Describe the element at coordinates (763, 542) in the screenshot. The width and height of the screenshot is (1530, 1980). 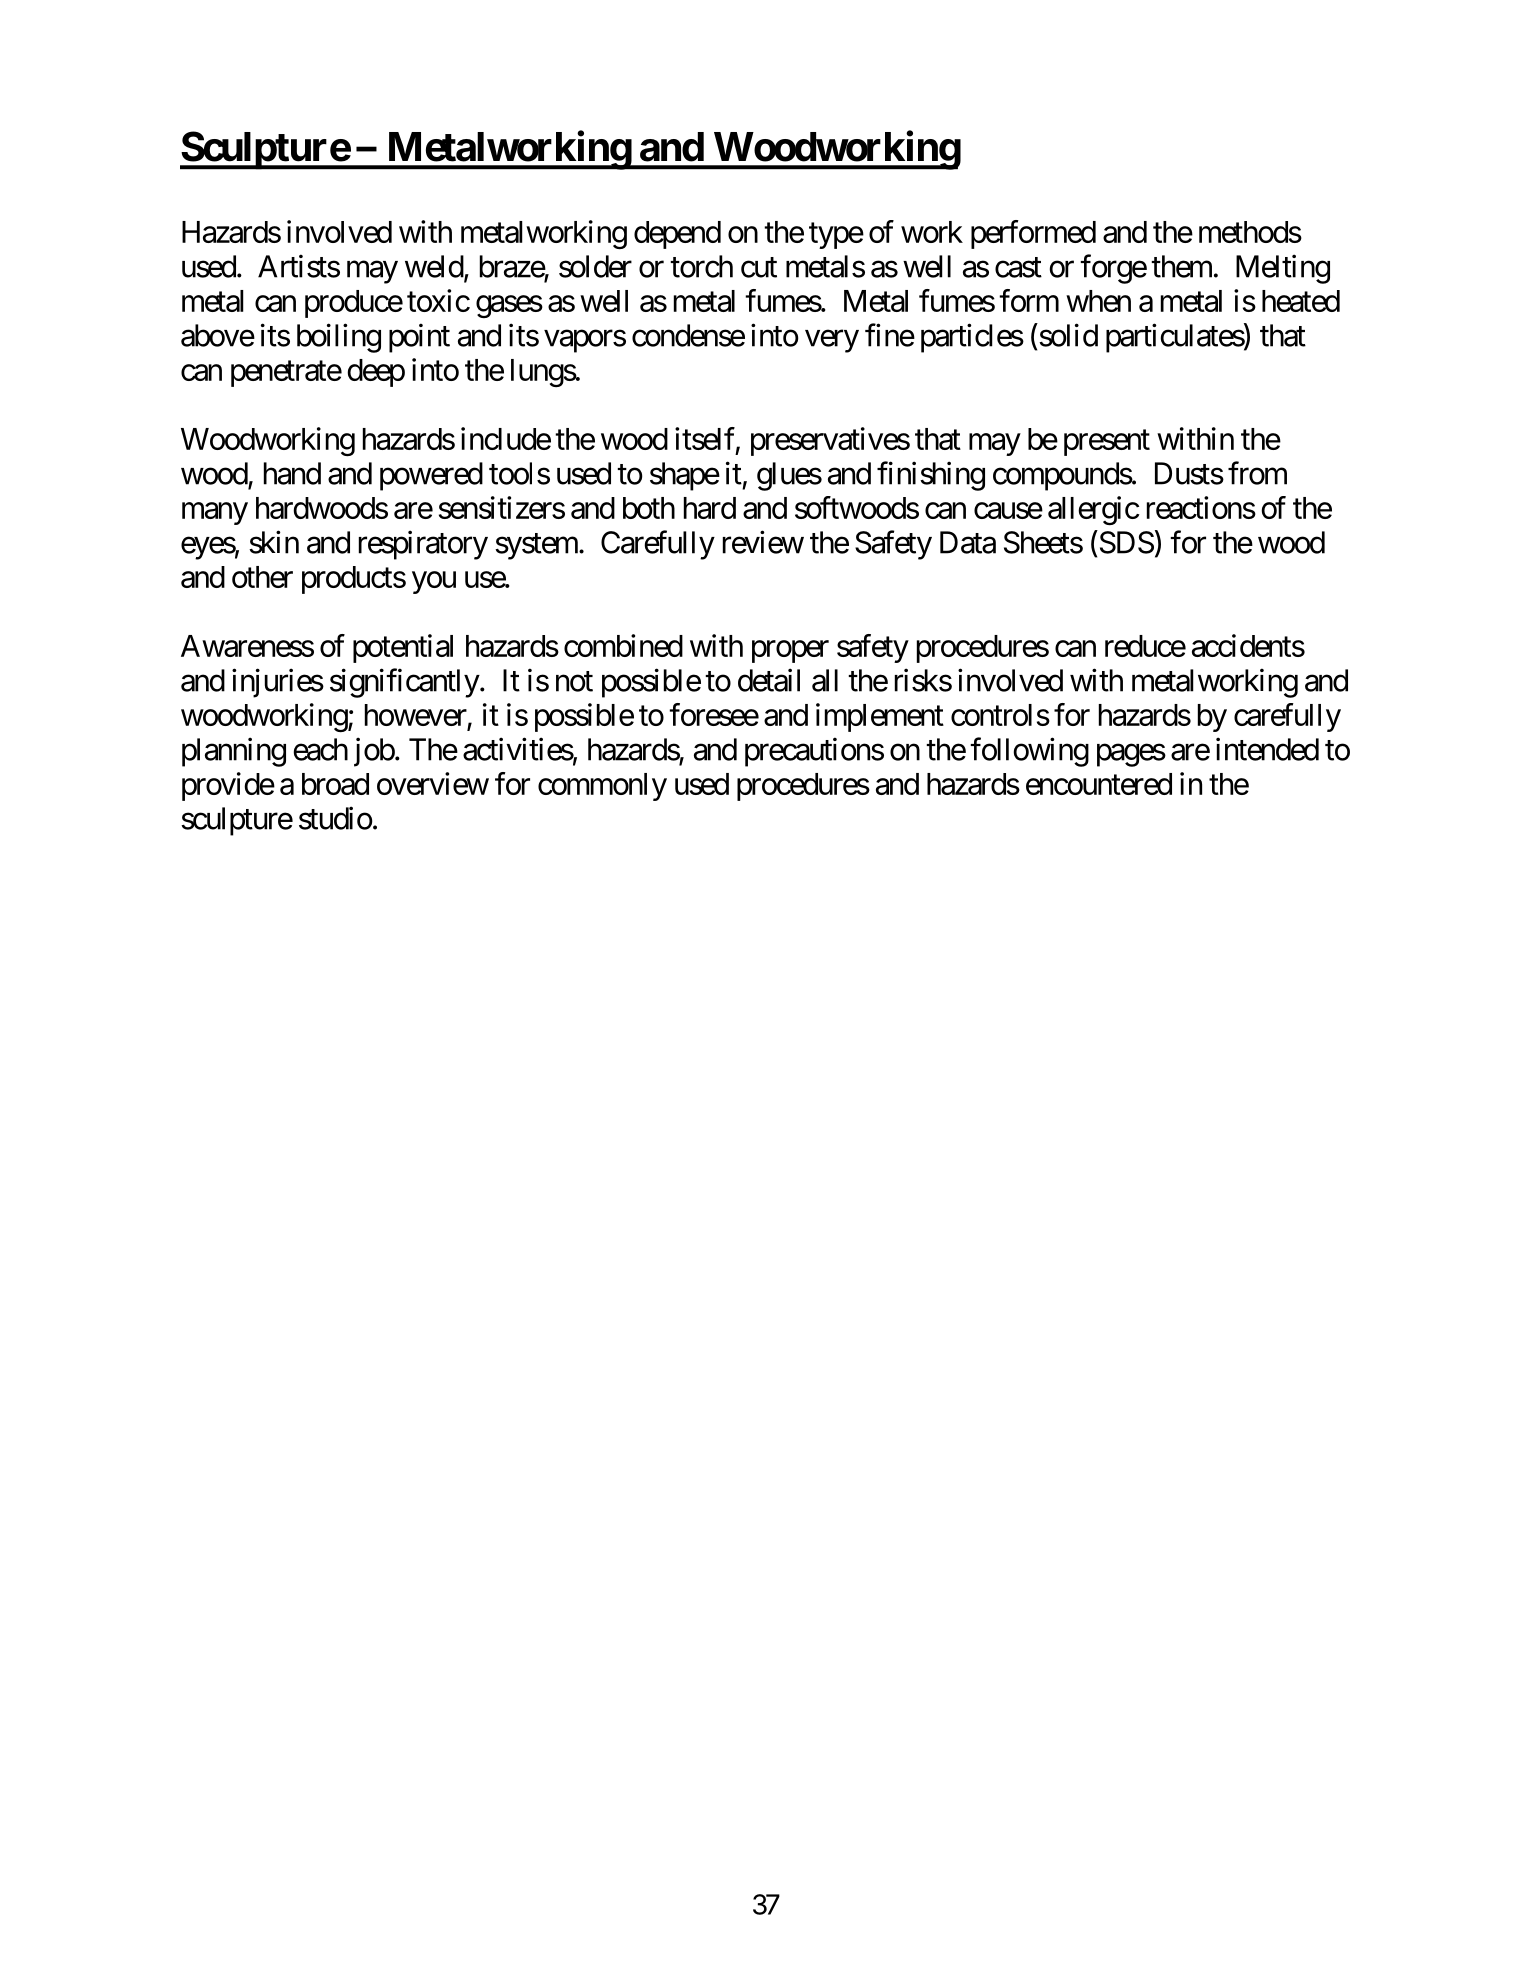
I see `review` at that location.
